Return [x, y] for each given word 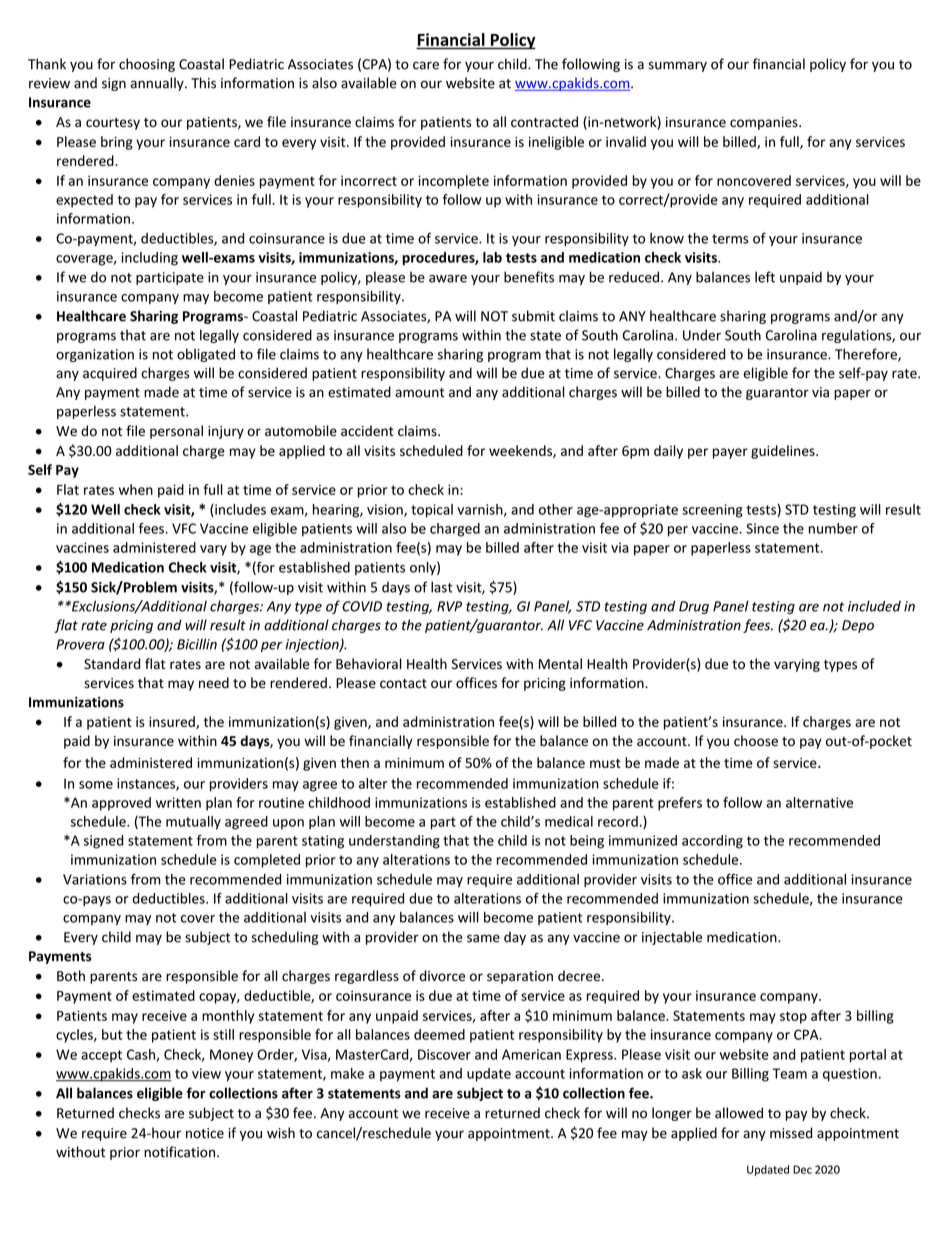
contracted [544, 122]
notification [179, 1152]
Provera [80, 644]
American [531, 1054]
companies [765, 123]
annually [158, 84]
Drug [694, 607]
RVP [449, 606]
